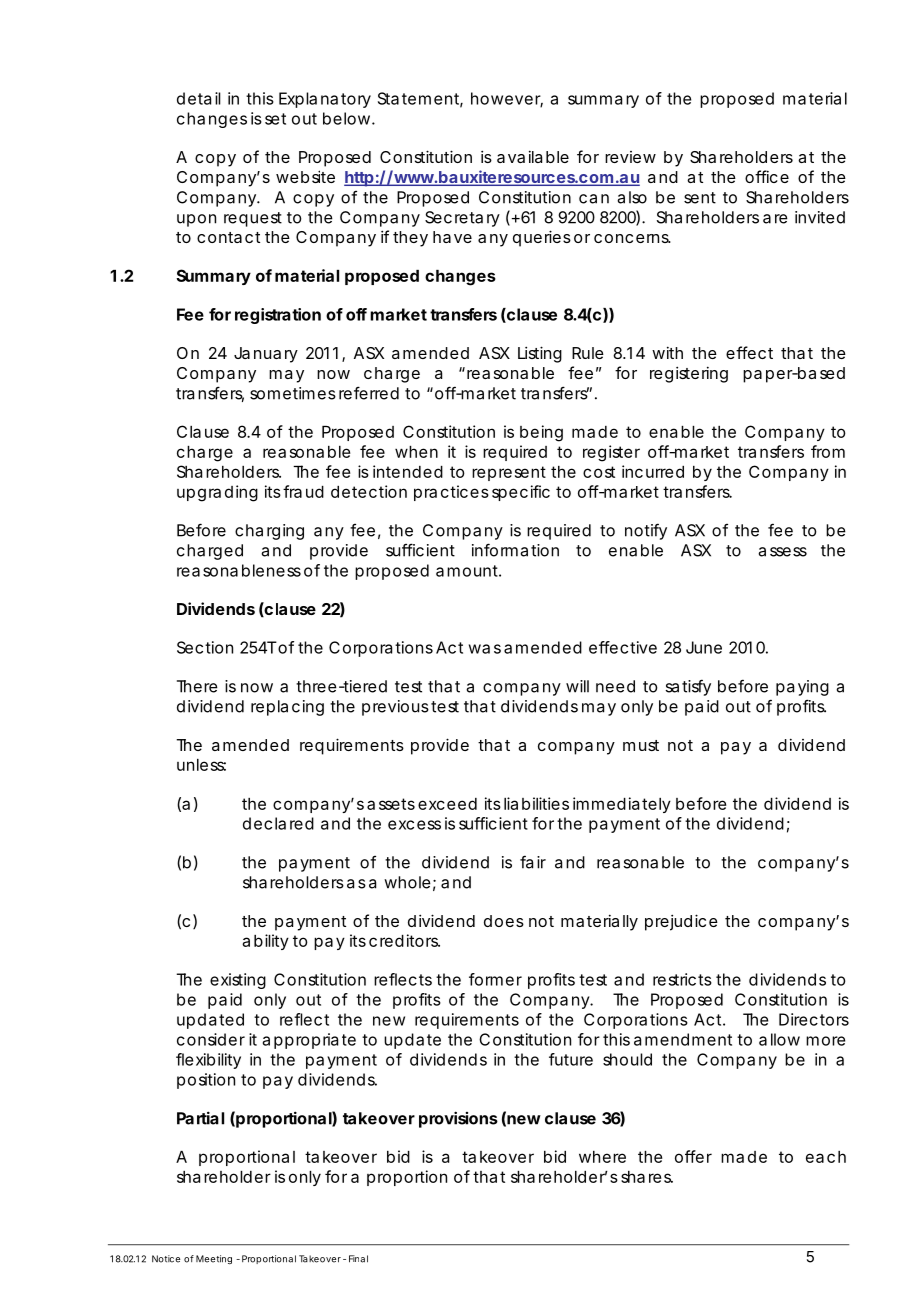 This screenshot has height=1308, width=924. I want to click on ability, so click(265, 942).
